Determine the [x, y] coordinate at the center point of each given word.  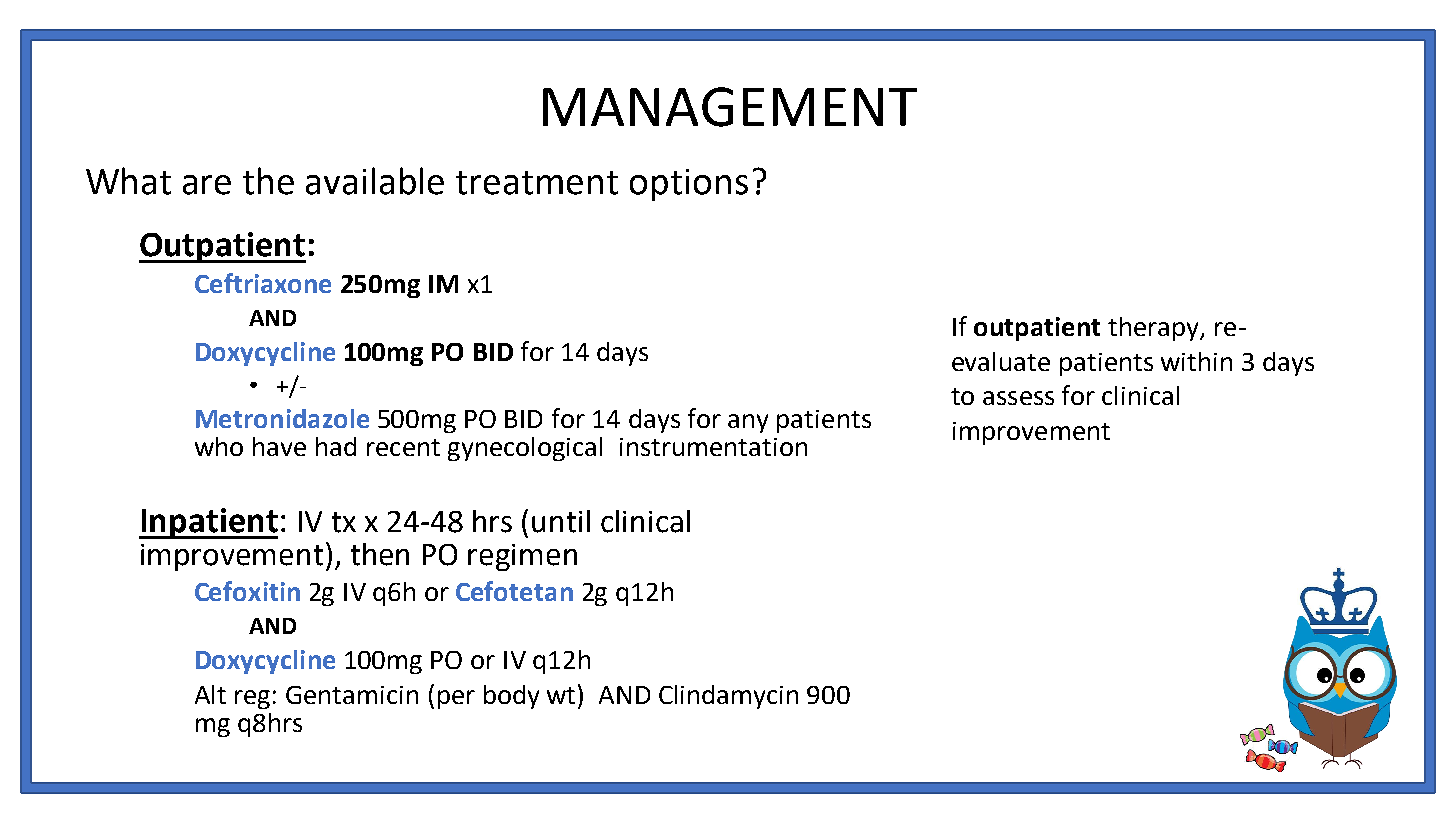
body [511, 697]
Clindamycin [728, 697]
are [207, 185]
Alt [210, 694]
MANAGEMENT [730, 107]
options [689, 185]
